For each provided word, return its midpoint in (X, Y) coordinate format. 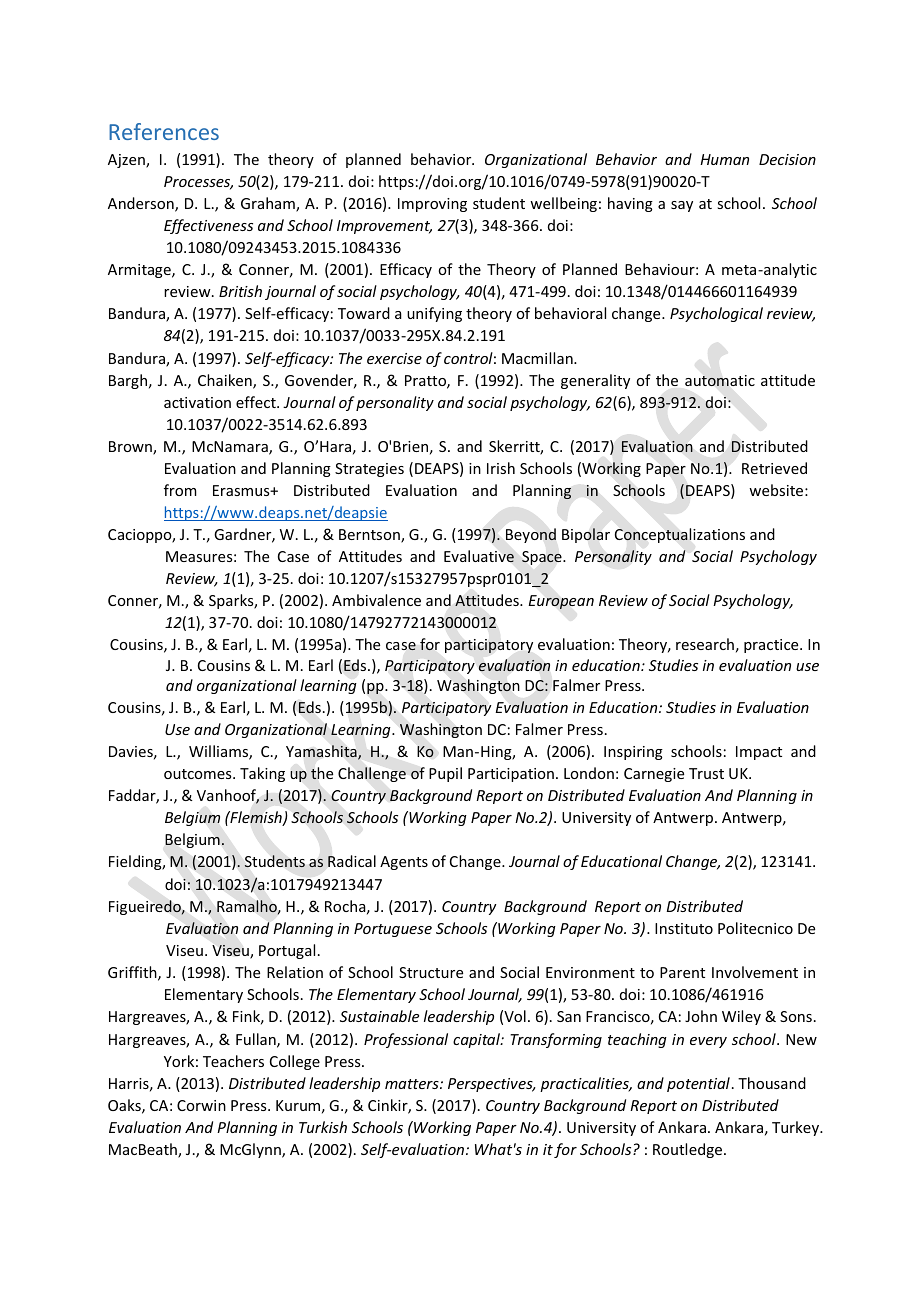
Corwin (201, 1105)
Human (724, 159)
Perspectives (491, 1085)
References (164, 131)
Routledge (689, 1150)
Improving (432, 205)
